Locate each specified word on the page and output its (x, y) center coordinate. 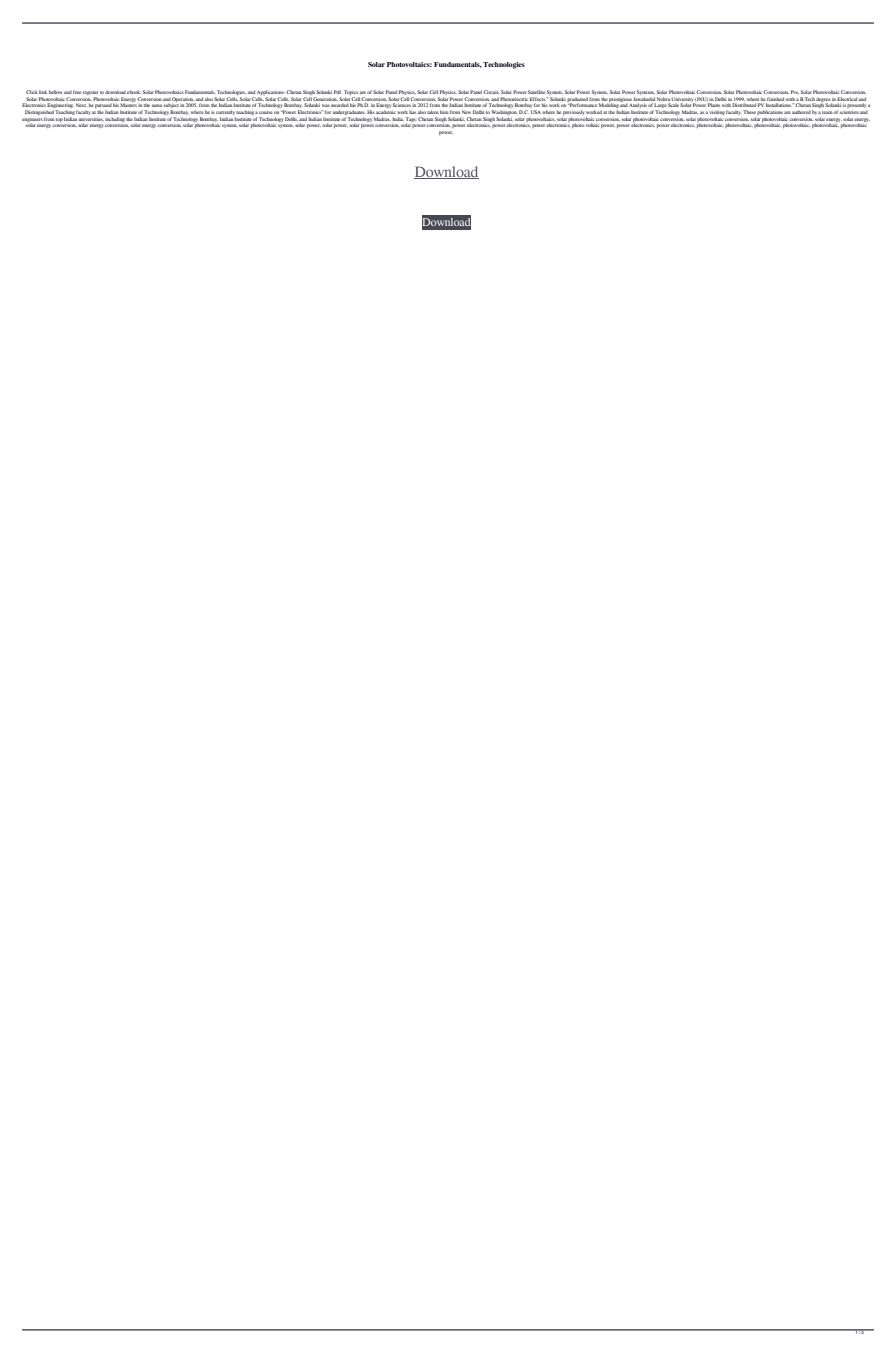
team (828, 112)
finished (775, 99)
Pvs (795, 92)
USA (536, 112)
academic (385, 112)
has (412, 112)
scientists (849, 112)
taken (433, 112)
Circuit (491, 92)
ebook (134, 92)
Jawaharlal (644, 99)
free (77, 92)
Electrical (847, 99)
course (266, 112)
